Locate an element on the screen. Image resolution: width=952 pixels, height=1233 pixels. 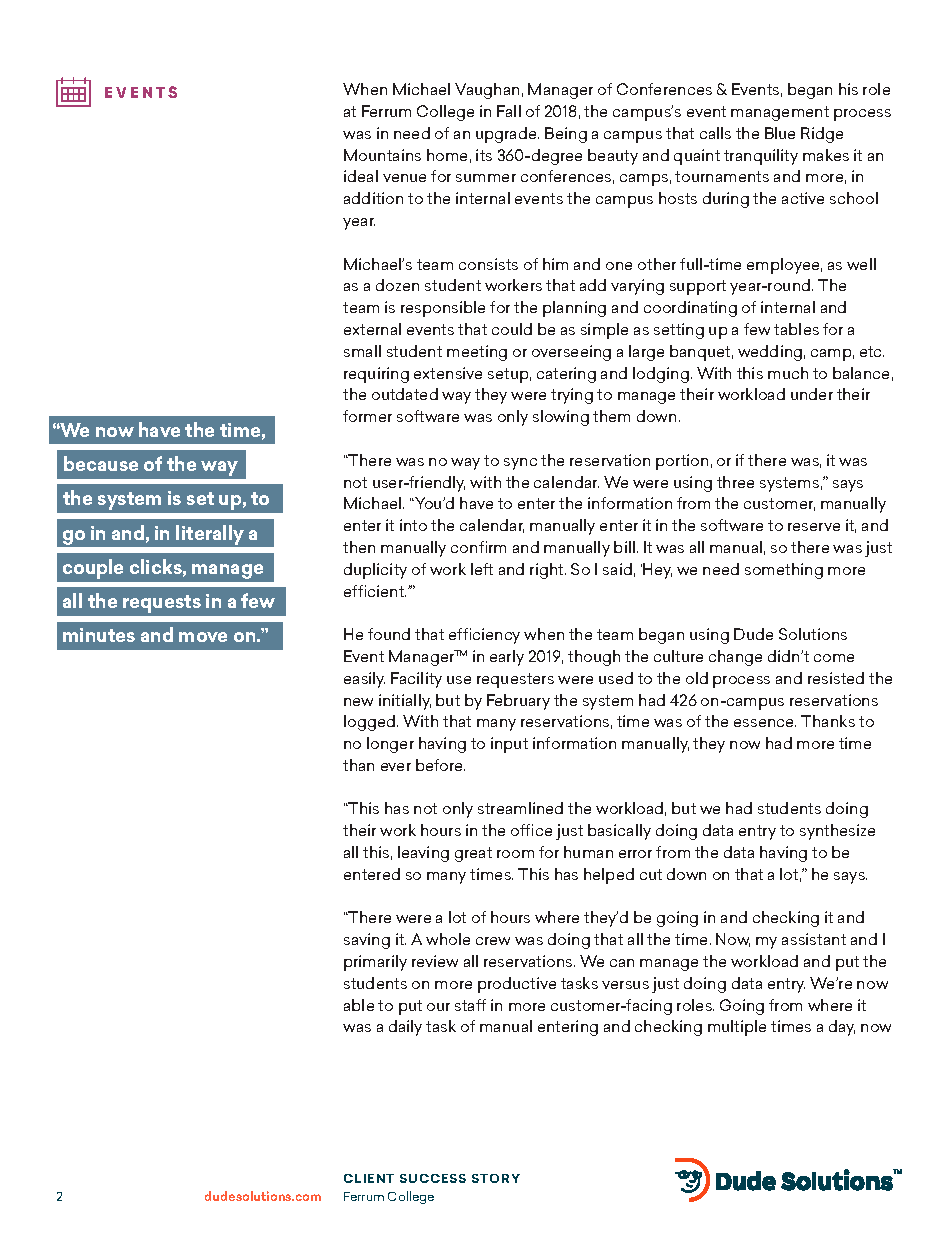
ever is located at coordinates (396, 767).
